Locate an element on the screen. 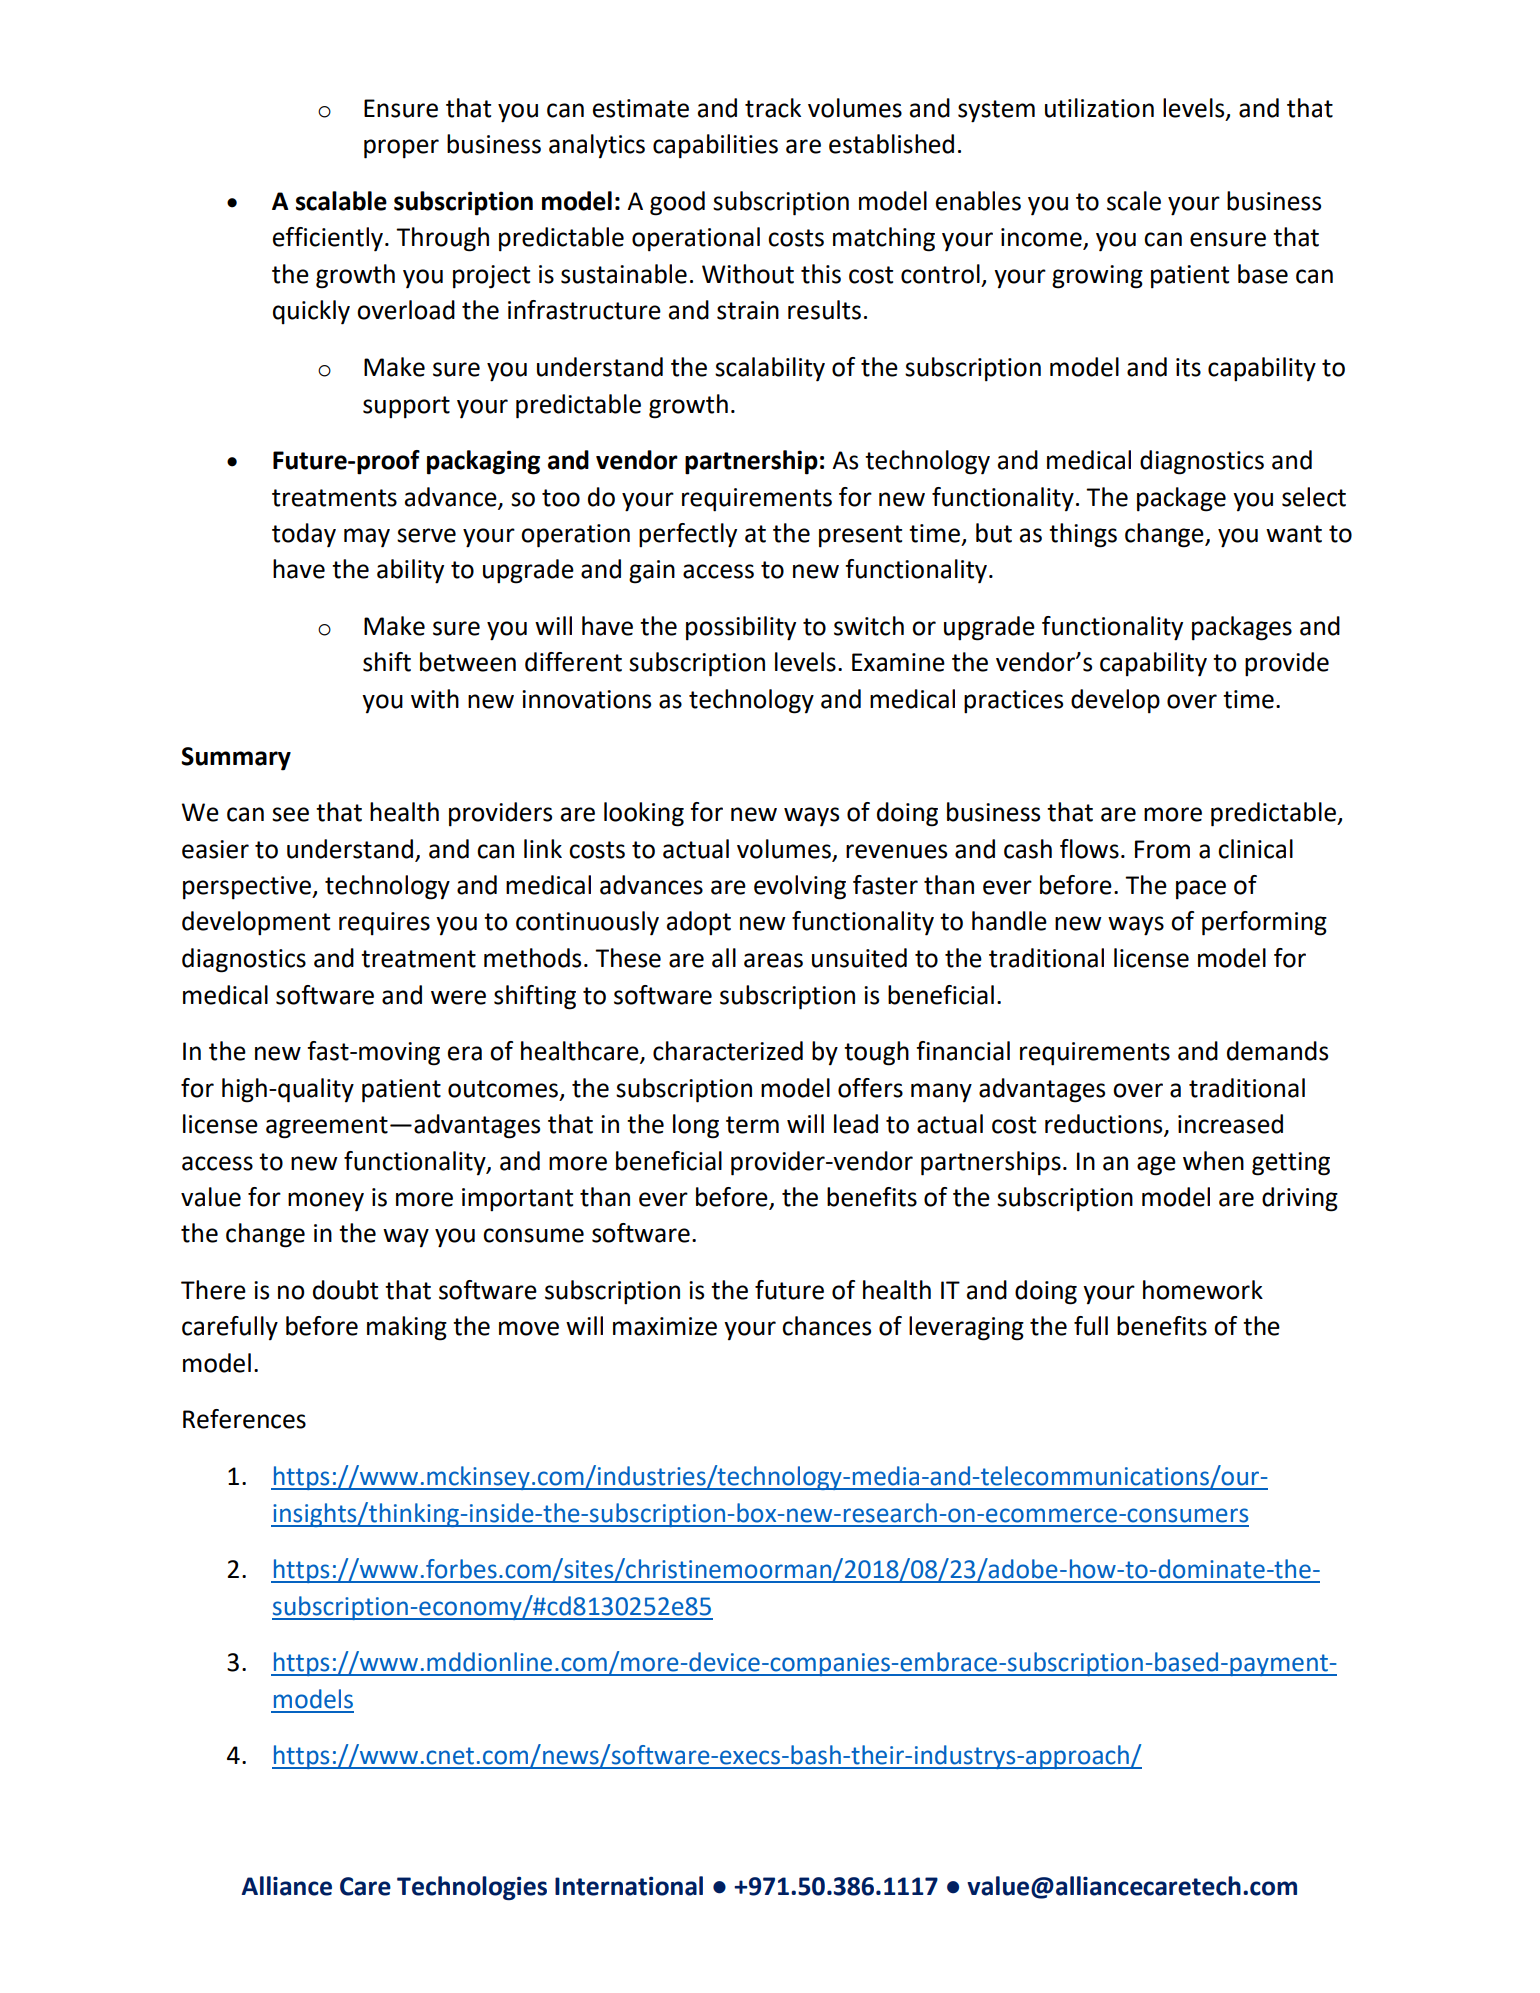 This screenshot has width=1540, height=1993. possibility is located at coordinates (741, 628).
